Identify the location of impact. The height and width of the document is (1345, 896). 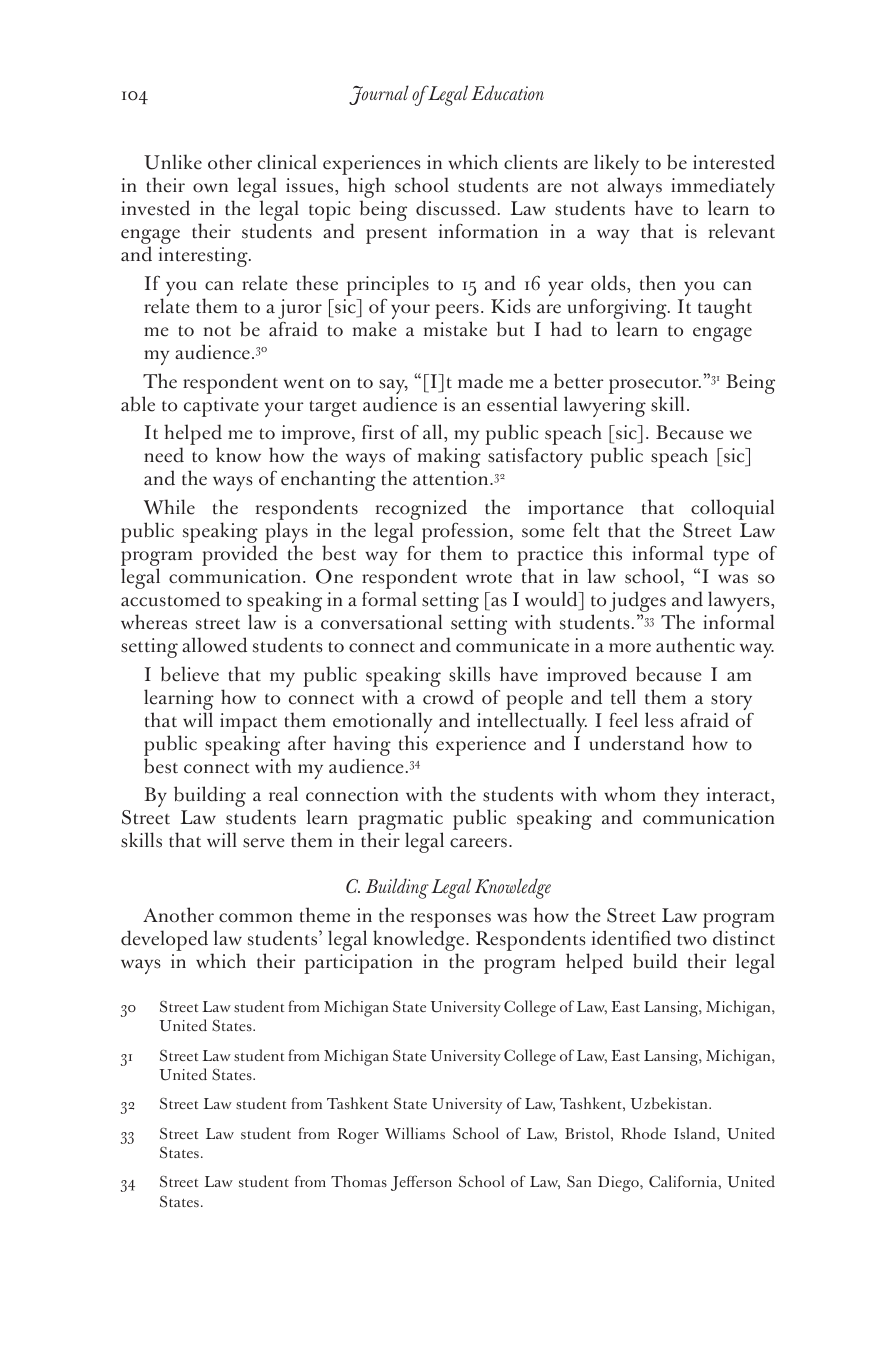
(248, 723).
